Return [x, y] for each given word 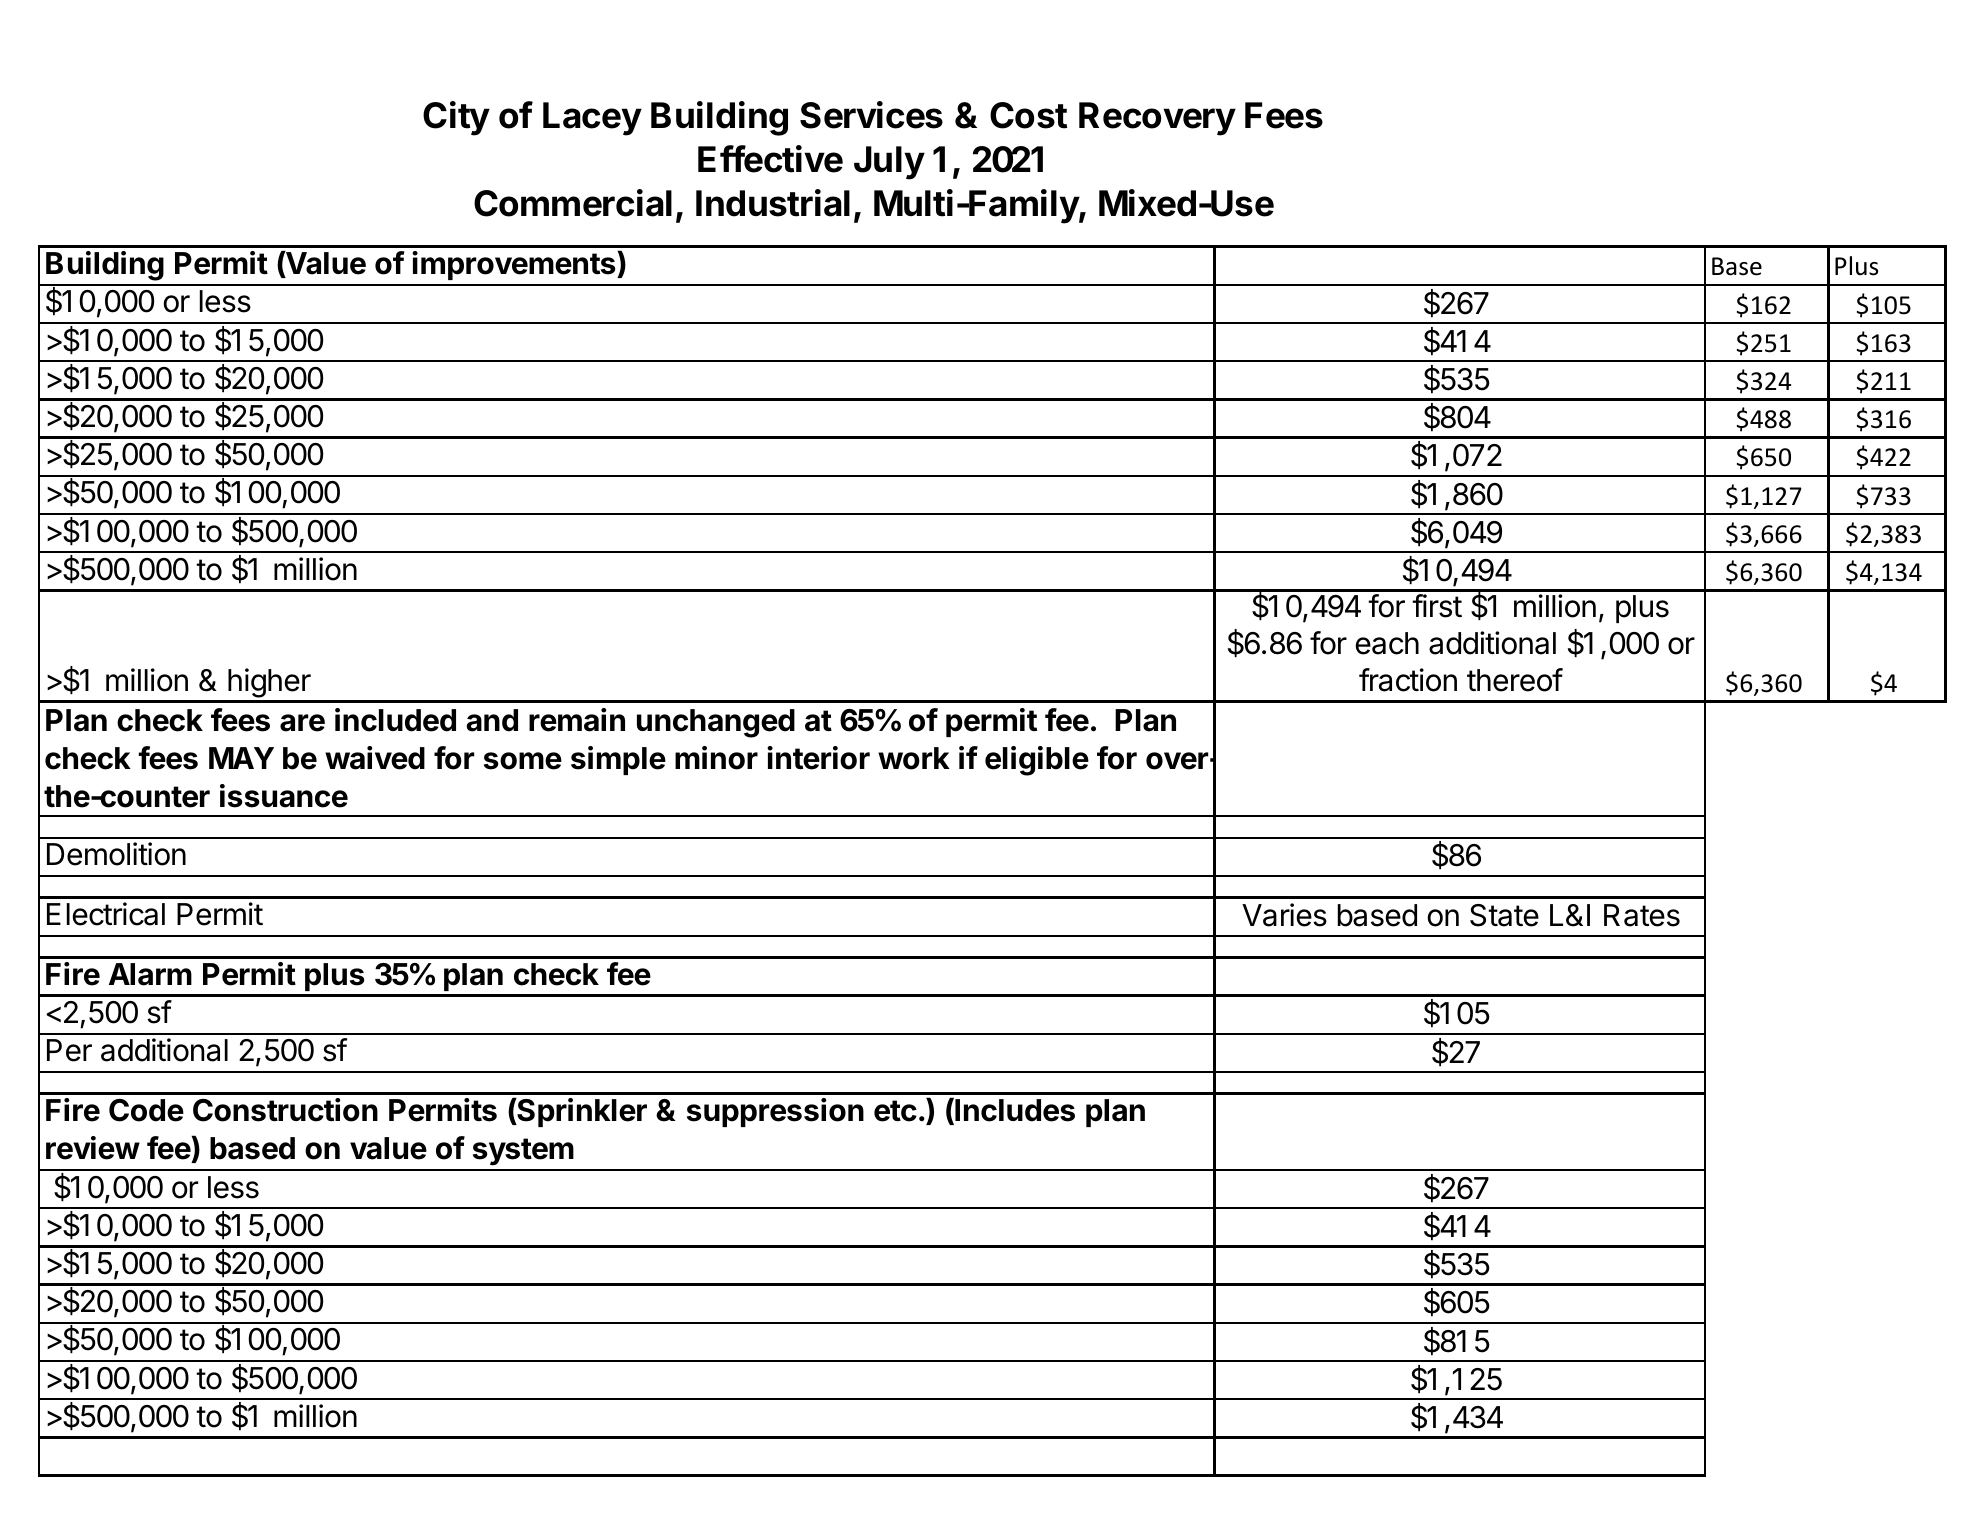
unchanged [716, 723]
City [456, 118]
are [302, 723]
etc [895, 1111]
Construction [285, 1110]
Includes [1014, 1111]
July [889, 163]
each [1387, 643]
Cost [1028, 115]
